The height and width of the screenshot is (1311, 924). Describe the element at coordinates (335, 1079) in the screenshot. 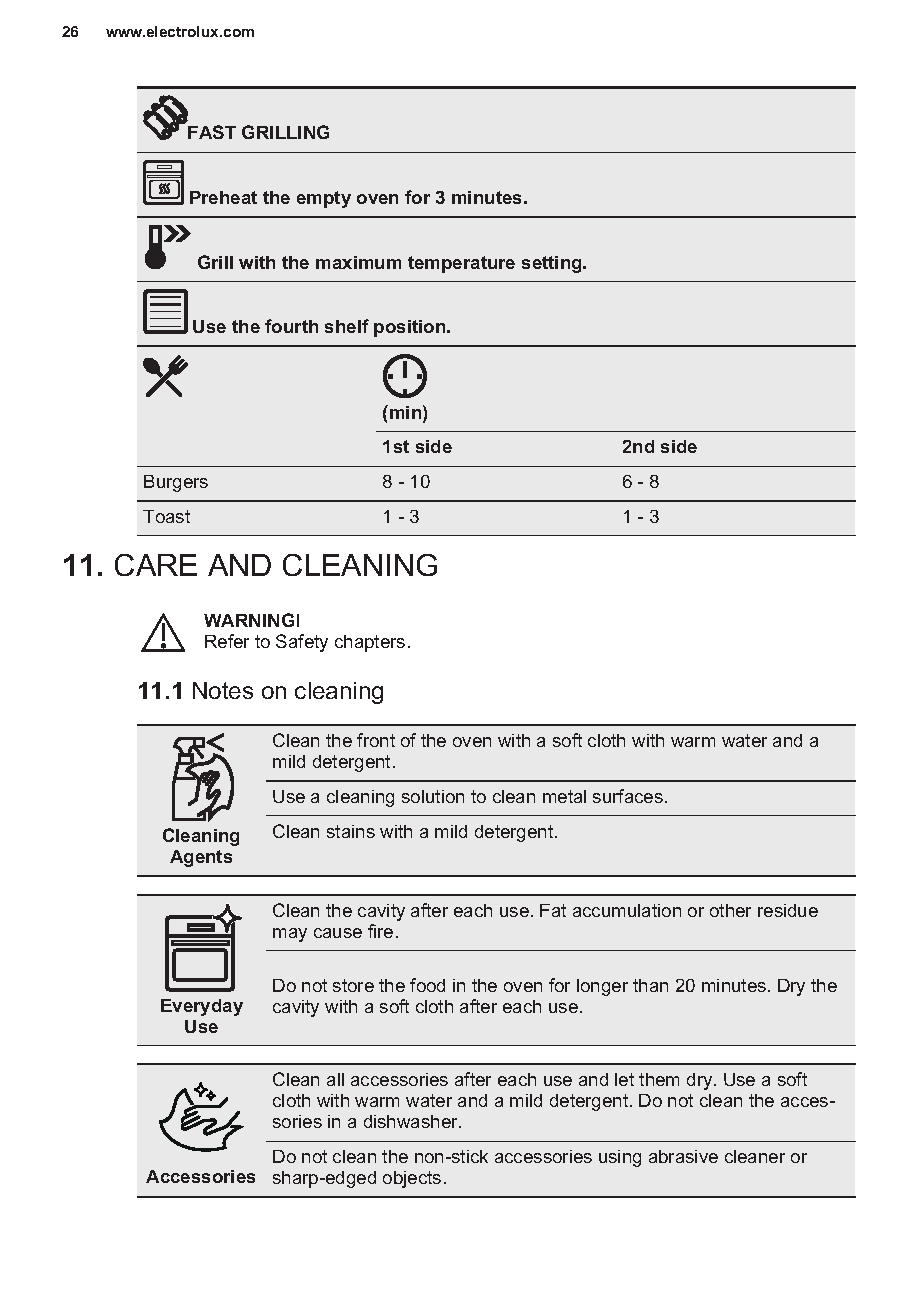

I see `all` at that location.
